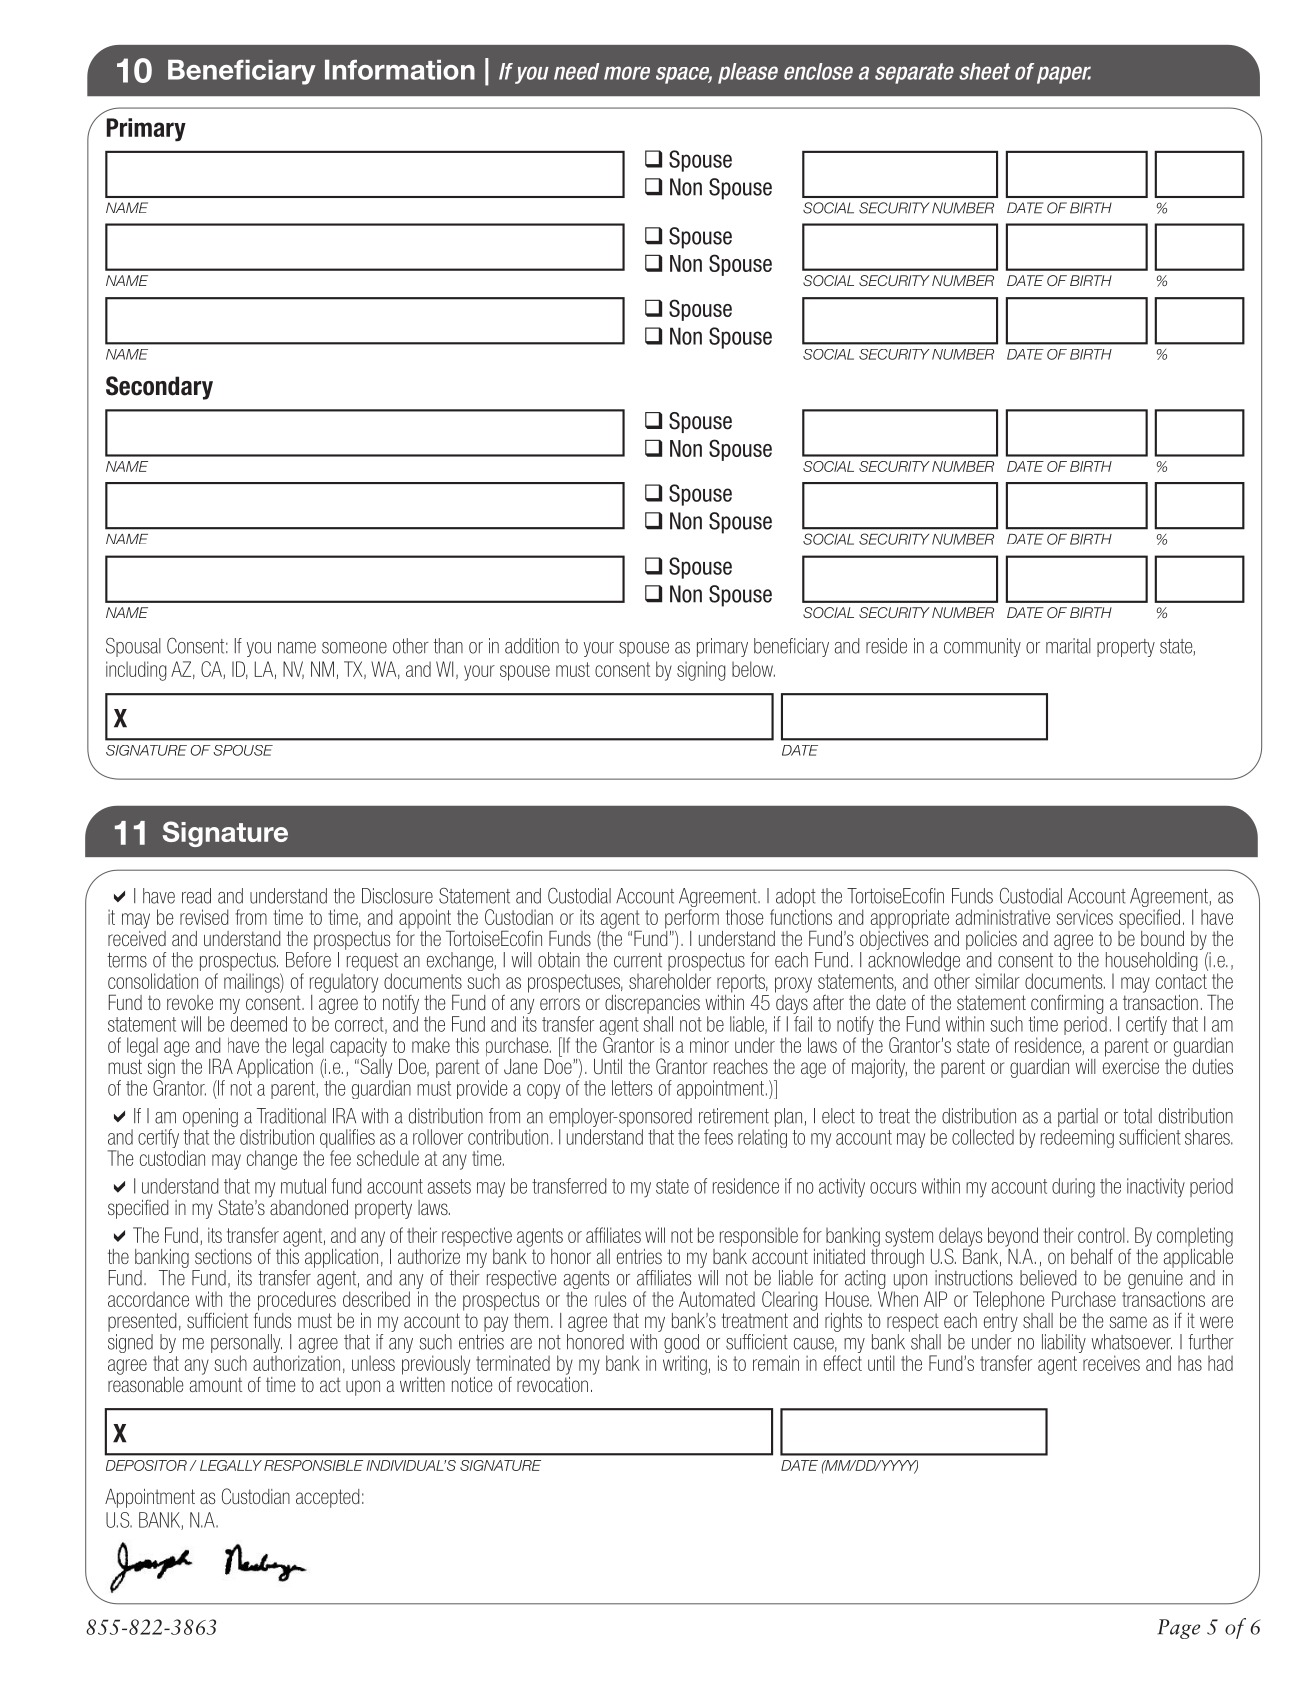 The width and height of the image is (1306, 1690). Describe the element at coordinates (627, 73) in the image. I see `more` at that location.
